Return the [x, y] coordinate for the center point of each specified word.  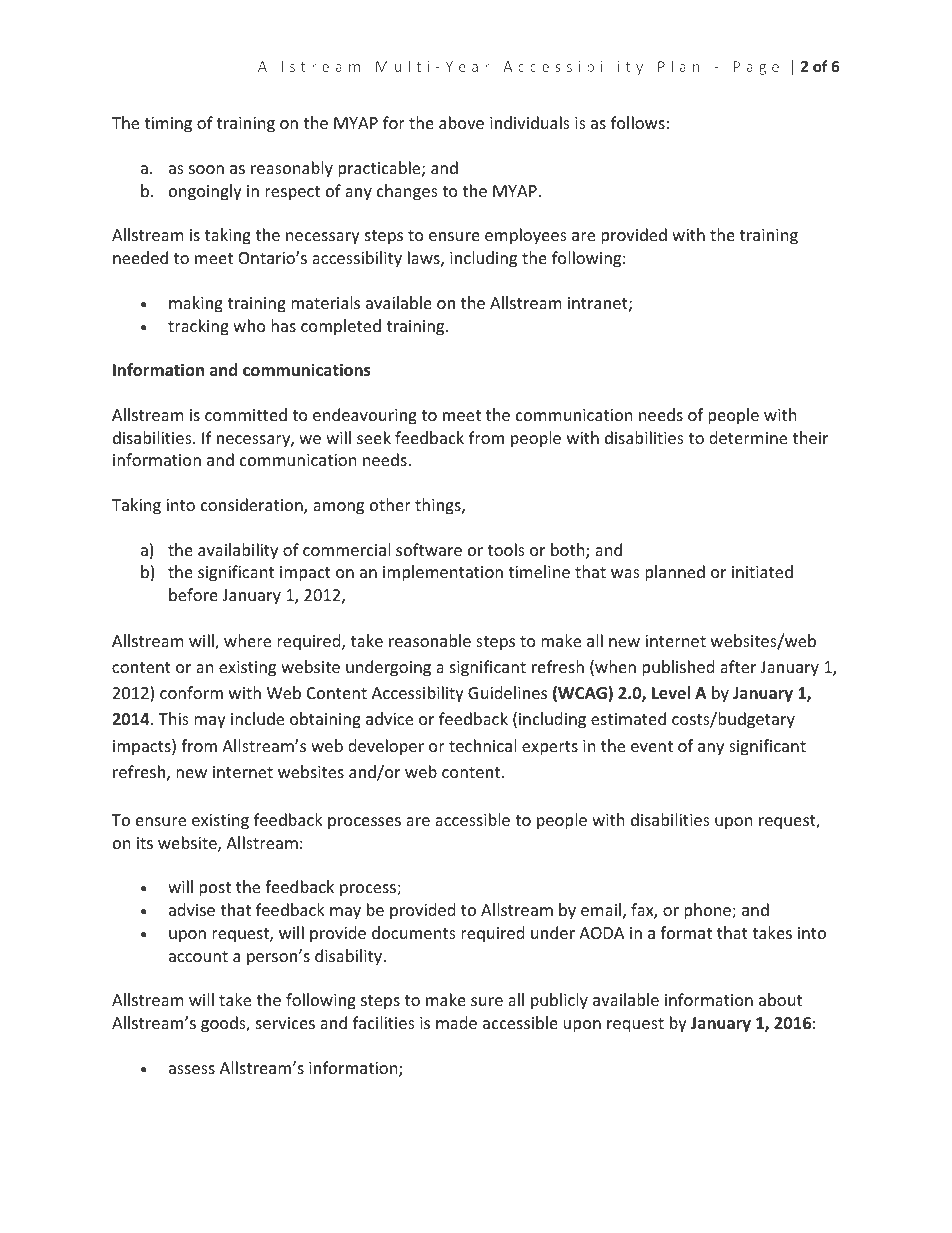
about [780, 999]
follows [638, 122]
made [456, 1022]
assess [192, 1069]
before [193, 594]
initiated [762, 571]
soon [206, 169]
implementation [443, 573]
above [461, 122]
